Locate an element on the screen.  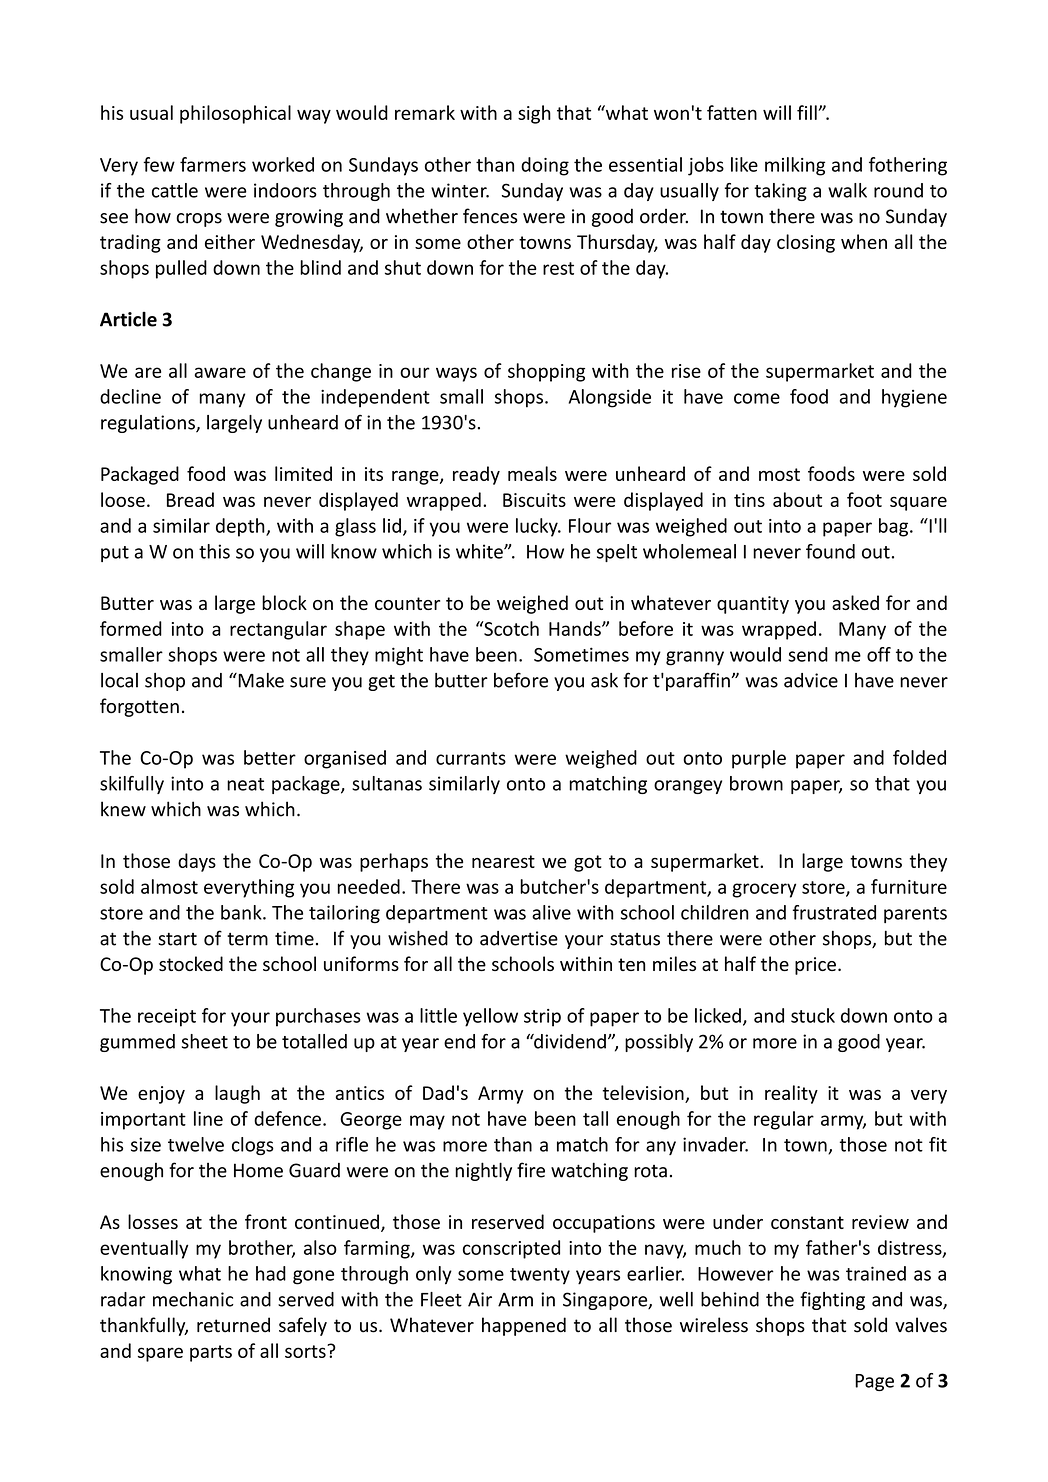
doing is located at coordinates (545, 166).
